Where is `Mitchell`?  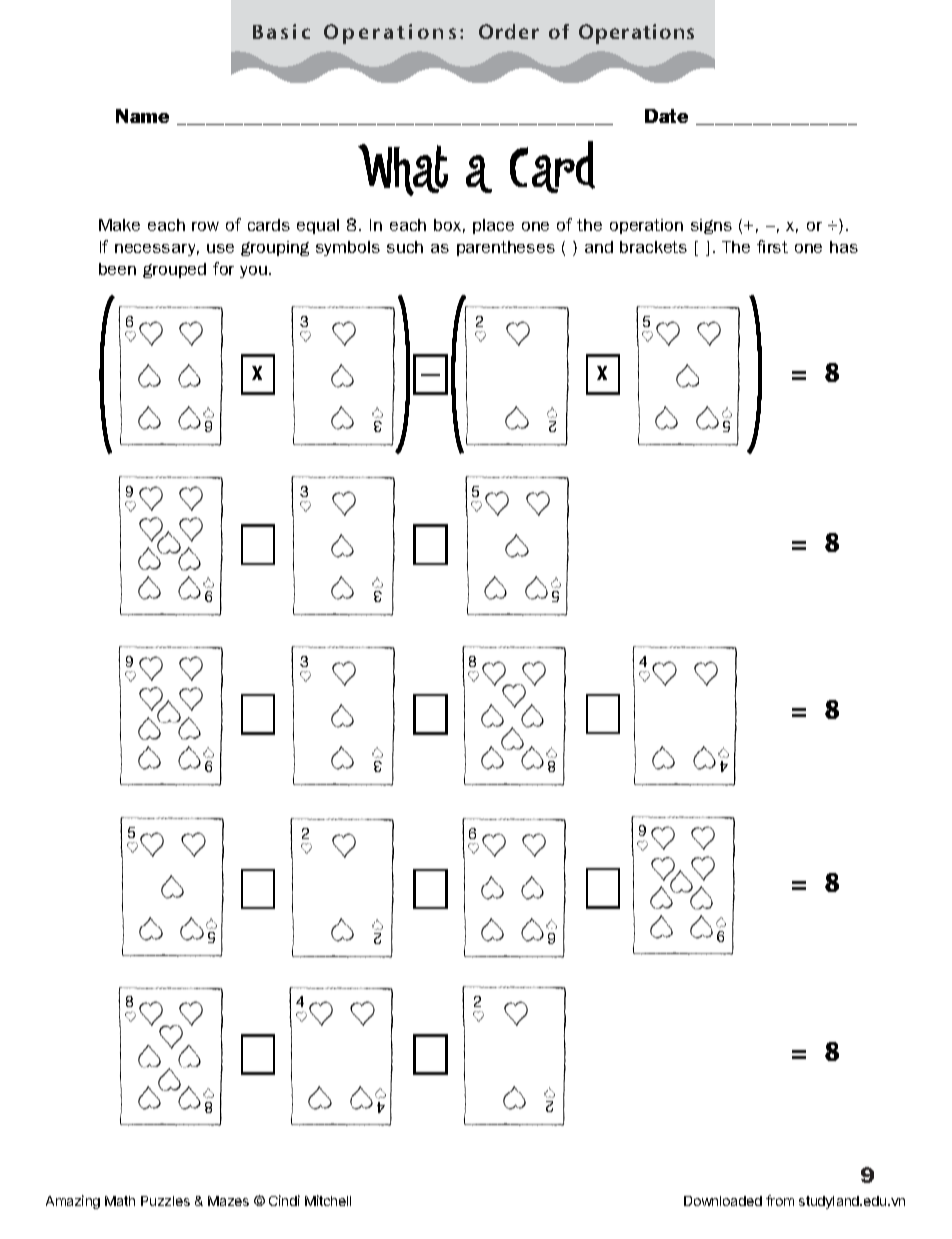
Mitchell is located at coordinates (328, 1200).
